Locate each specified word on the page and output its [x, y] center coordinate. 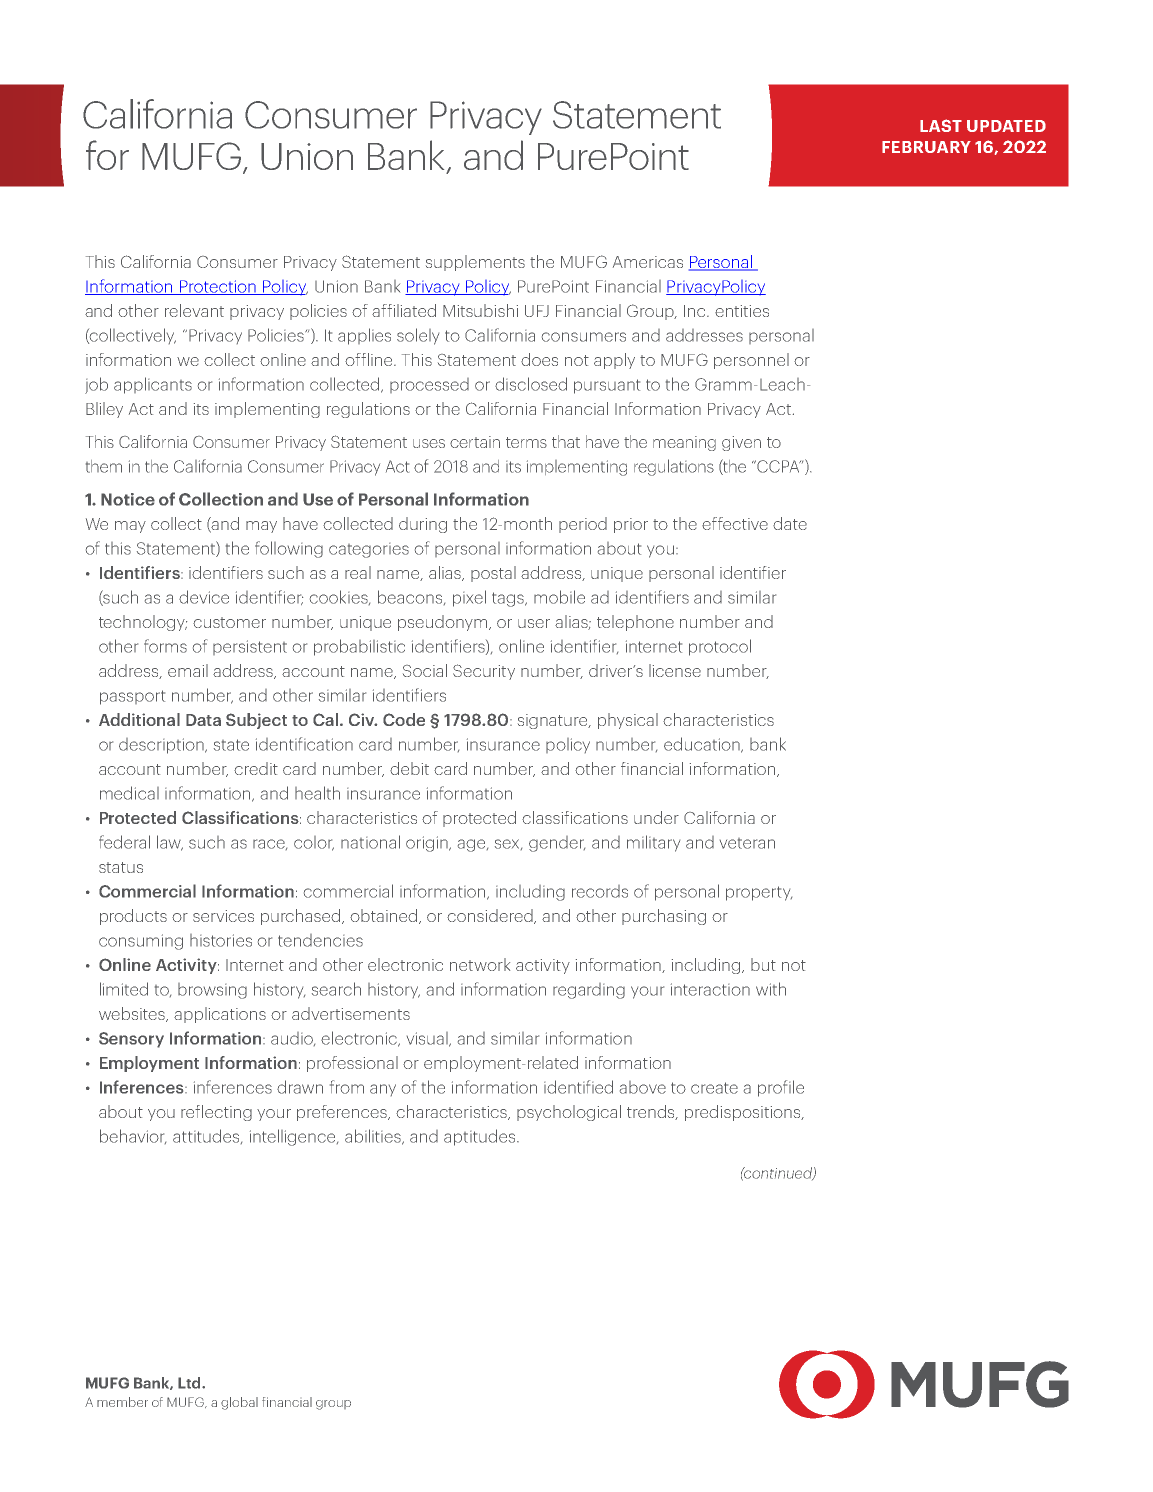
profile [781, 1088]
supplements [475, 263]
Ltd [190, 1383]
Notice [128, 499]
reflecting [216, 1113]
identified [578, 1087]
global [239, 1403]
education [703, 745]
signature [554, 721]
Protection [218, 287]
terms [526, 442]
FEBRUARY [926, 147]
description [162, 746]
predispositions [744, 1113]
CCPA [778, 466]
